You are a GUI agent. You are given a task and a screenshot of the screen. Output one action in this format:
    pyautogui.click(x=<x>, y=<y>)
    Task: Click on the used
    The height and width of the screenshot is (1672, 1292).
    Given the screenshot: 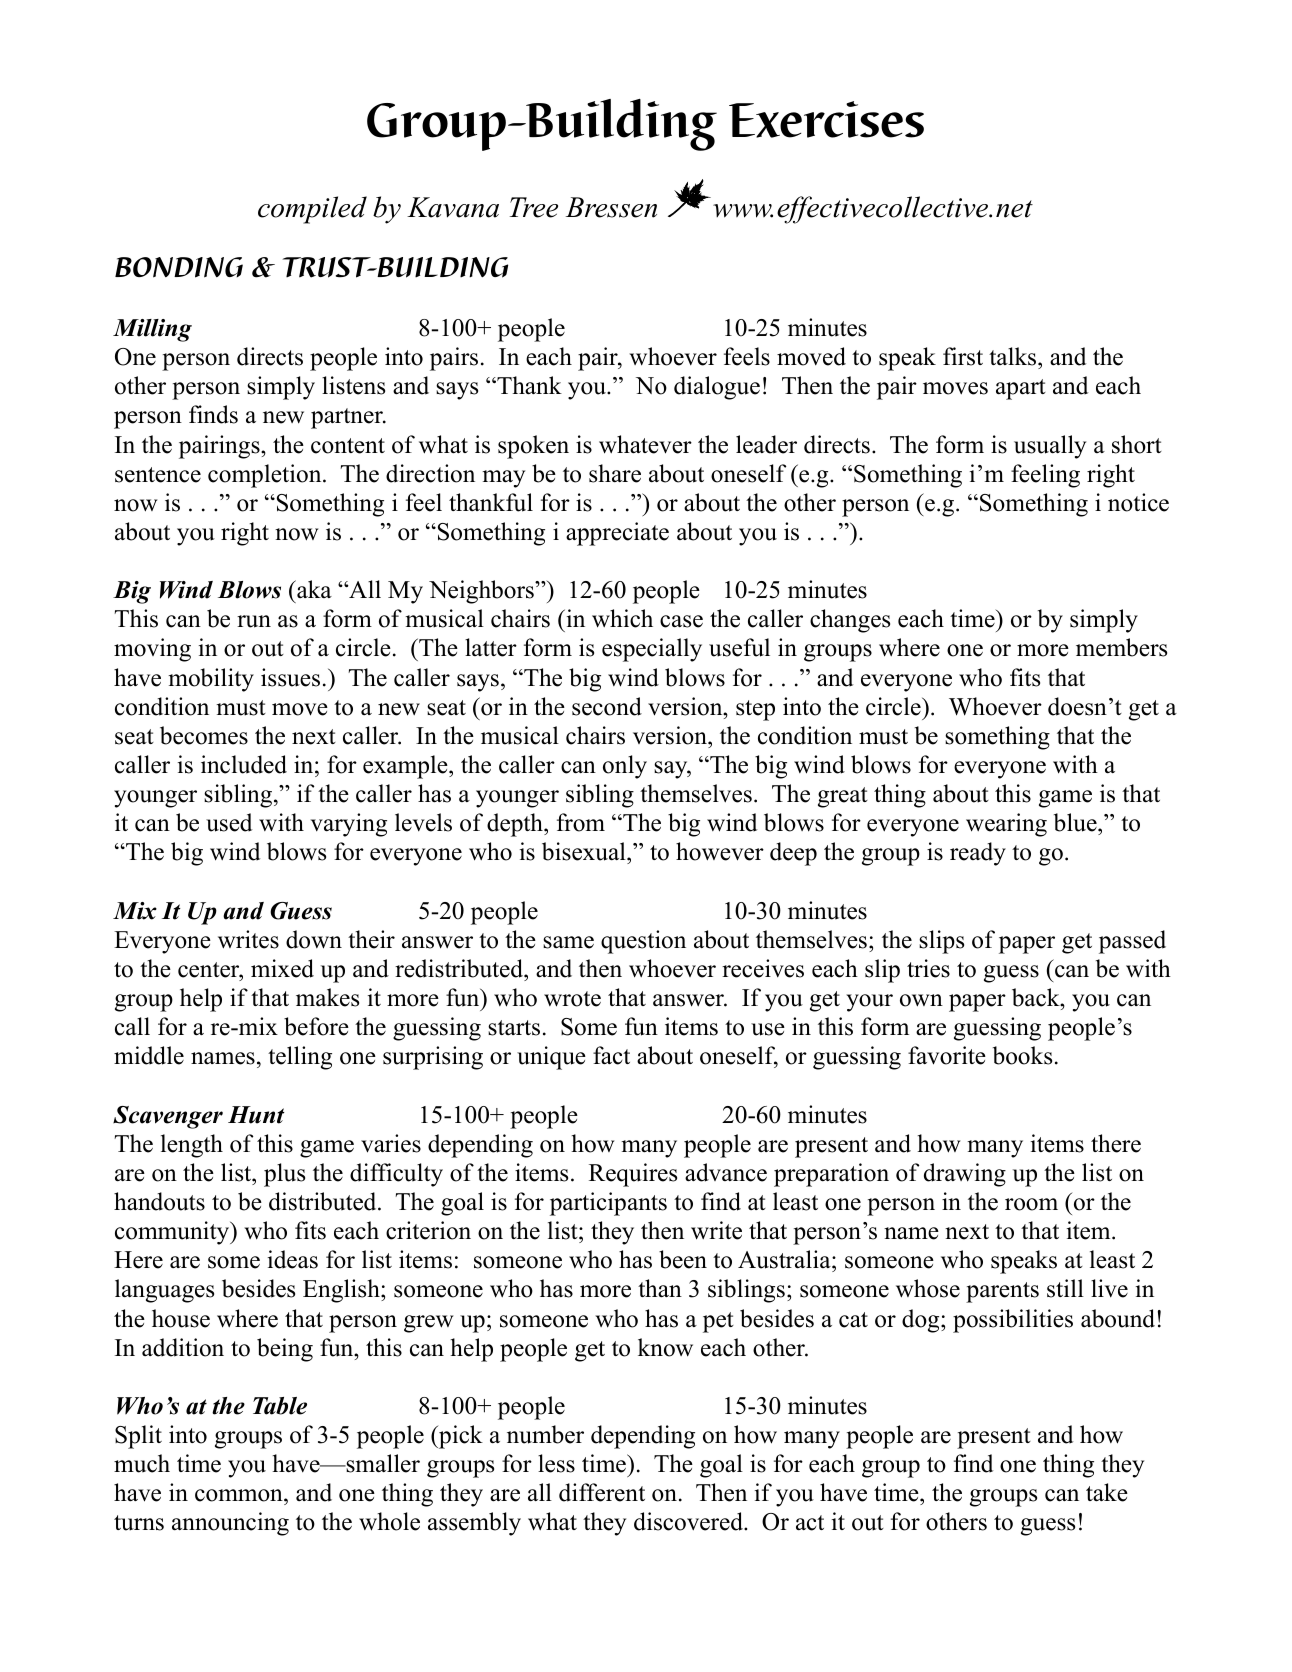 What is the action you would take?
    pyautogui.click(x=229, y=822)
